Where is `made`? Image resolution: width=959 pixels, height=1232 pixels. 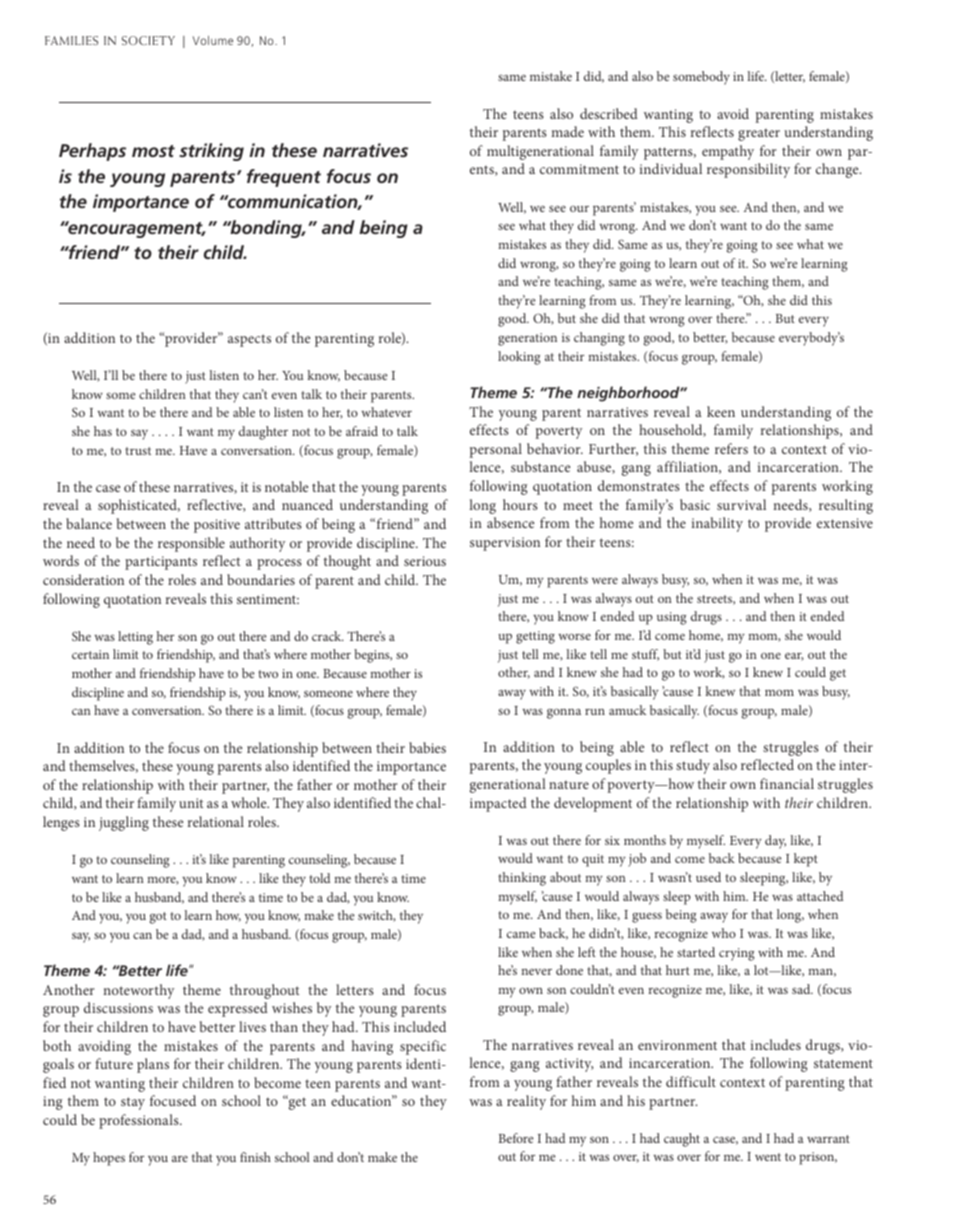
made is located at coordinates (567, 131).
